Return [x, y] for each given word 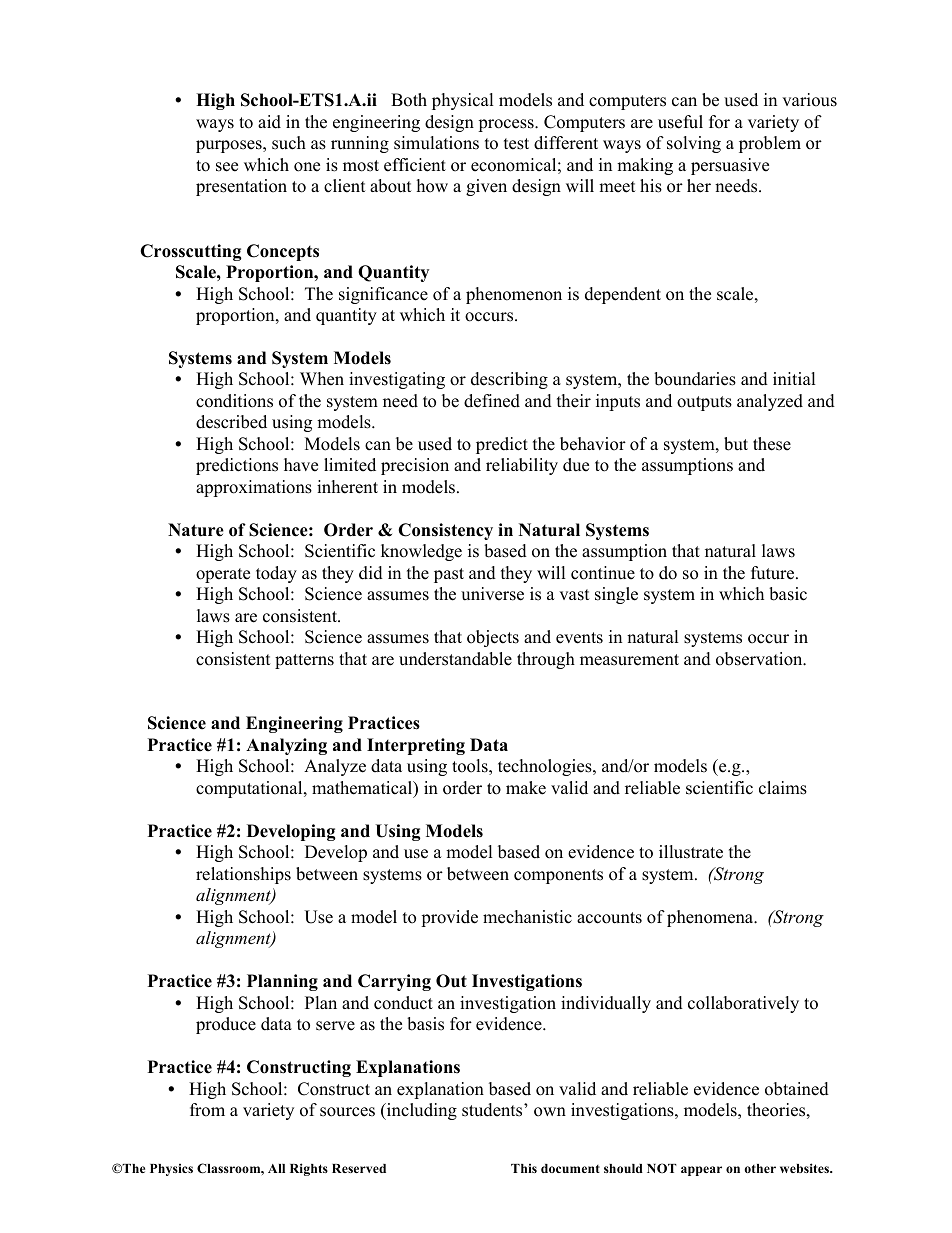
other [760, 1168]
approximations [254, 488]
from [207, 1110]
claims [783, 788]
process [507, 125]
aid [269, 122]
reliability [522, 466]
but [736, 444]
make [526, 788]
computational [250, 789]
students [493, 1110]
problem [770, 144]
